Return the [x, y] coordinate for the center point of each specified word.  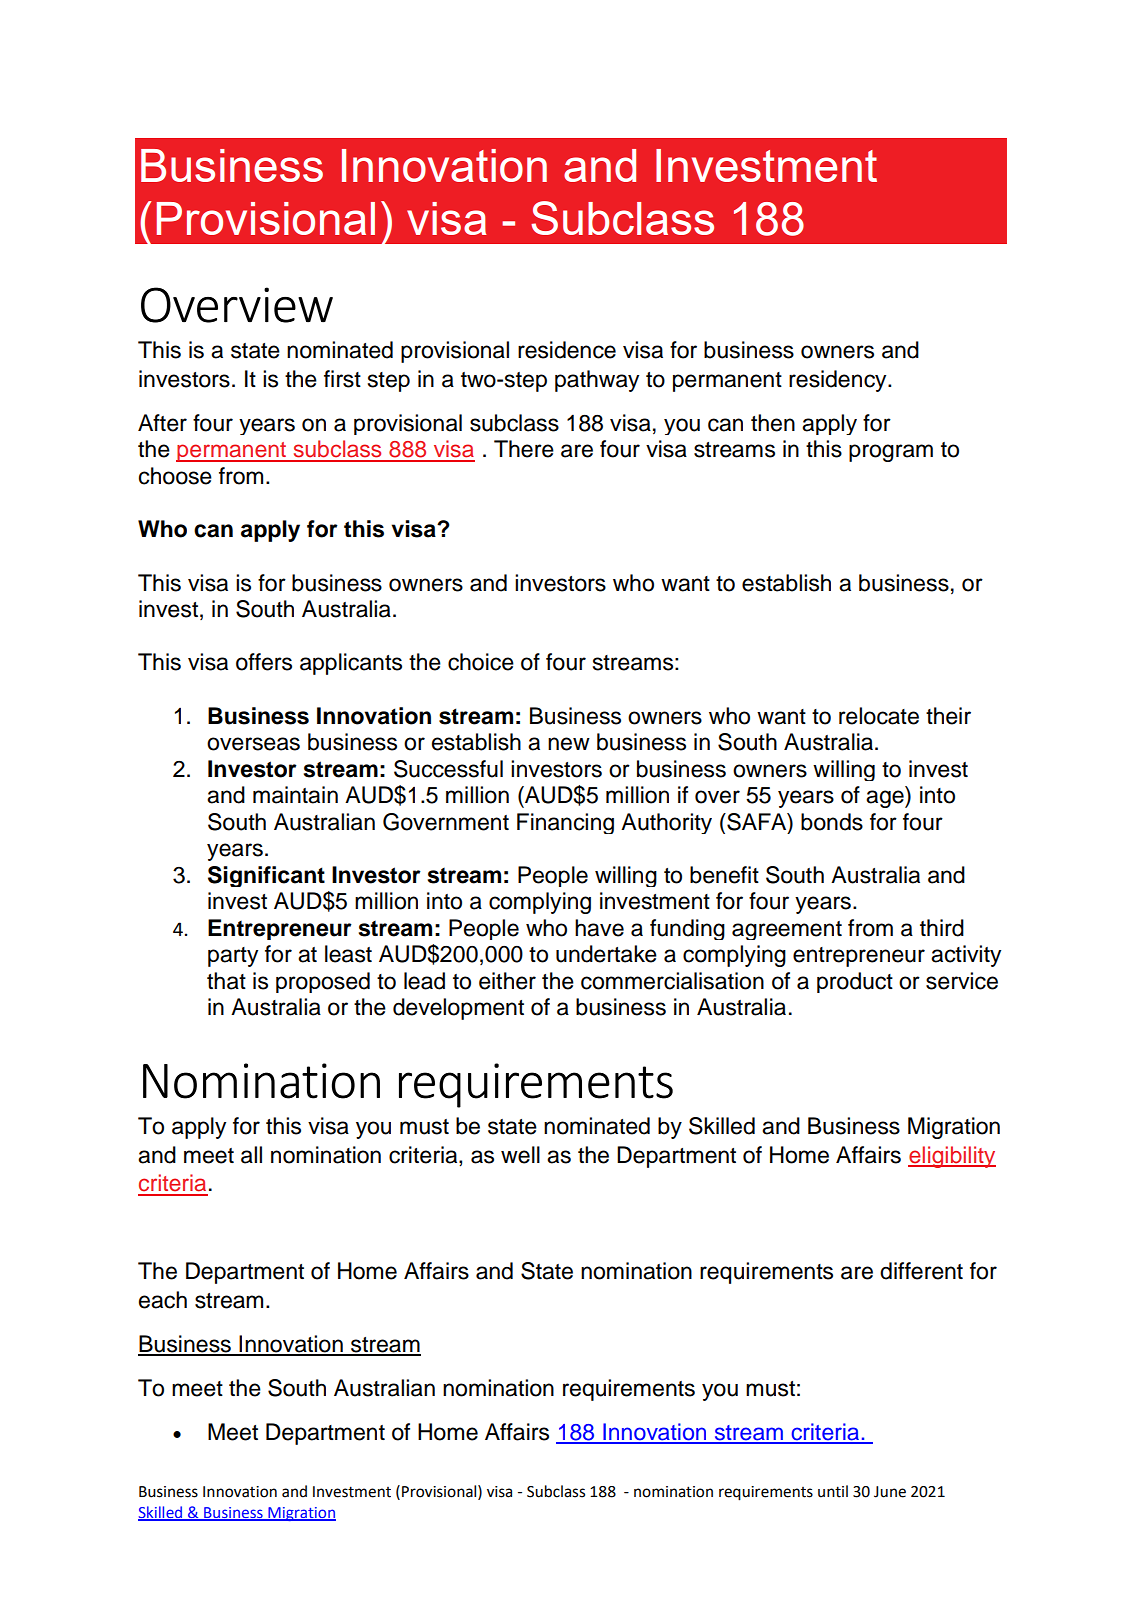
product [855, 982]
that [226, 981]
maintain [295, 795]
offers [264, 662]
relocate [879, 716]
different [921, 1271]
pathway [597, 381]
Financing [565, 823]
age [886, 799]
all [251, 1155]
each [163, 1300]
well [520, 1155]
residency [839, 381]
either [507, 981]
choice [481, 662]
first [342, 379]
